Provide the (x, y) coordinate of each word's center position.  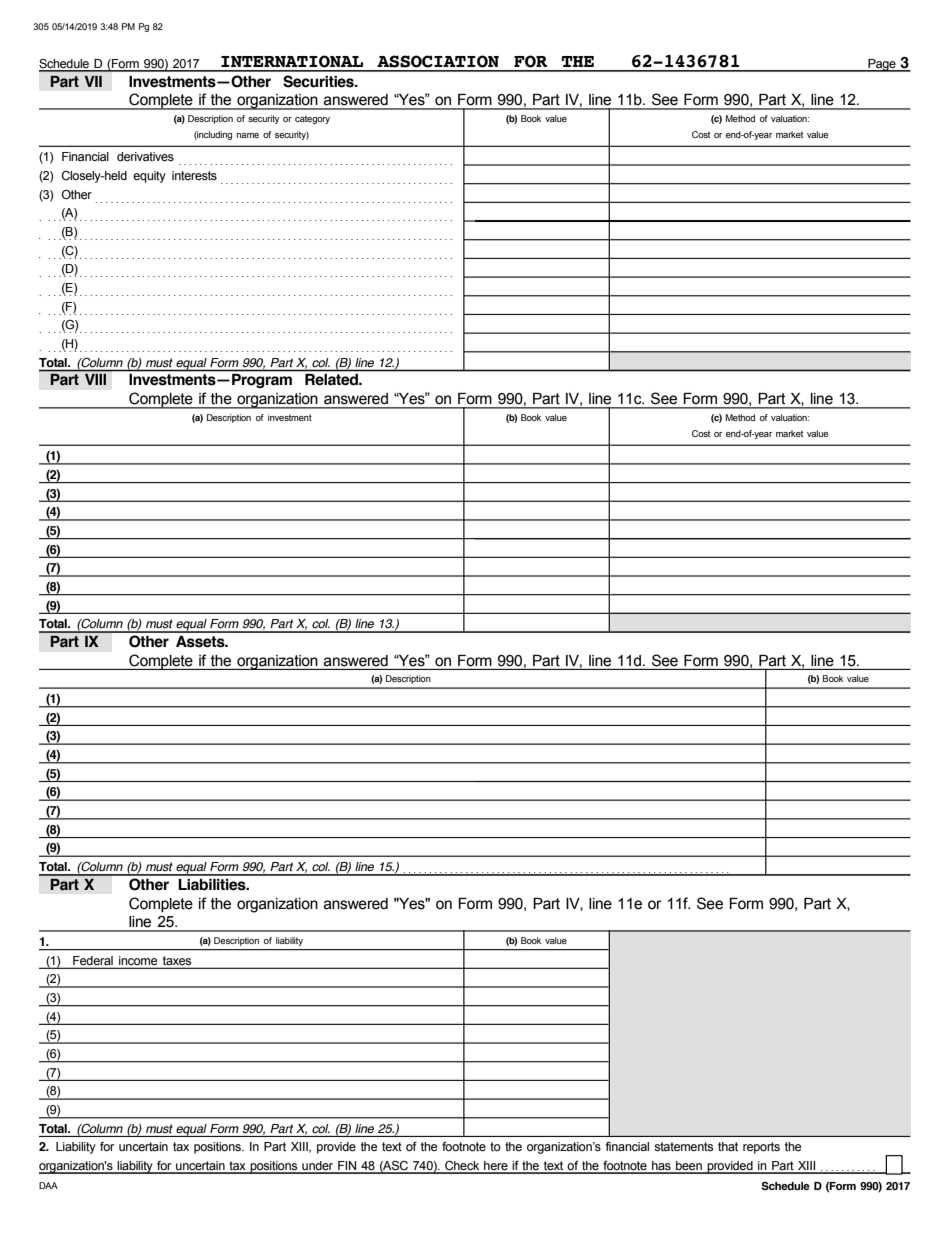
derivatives (145, 157)
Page (882, 65)
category (312, 119)
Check (462, 1167)
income (138, 960)
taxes (177, 960)
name (248, 135)
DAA (48, 1185)
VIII (95, 379)
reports (761, 1148)
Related (332, 379)
